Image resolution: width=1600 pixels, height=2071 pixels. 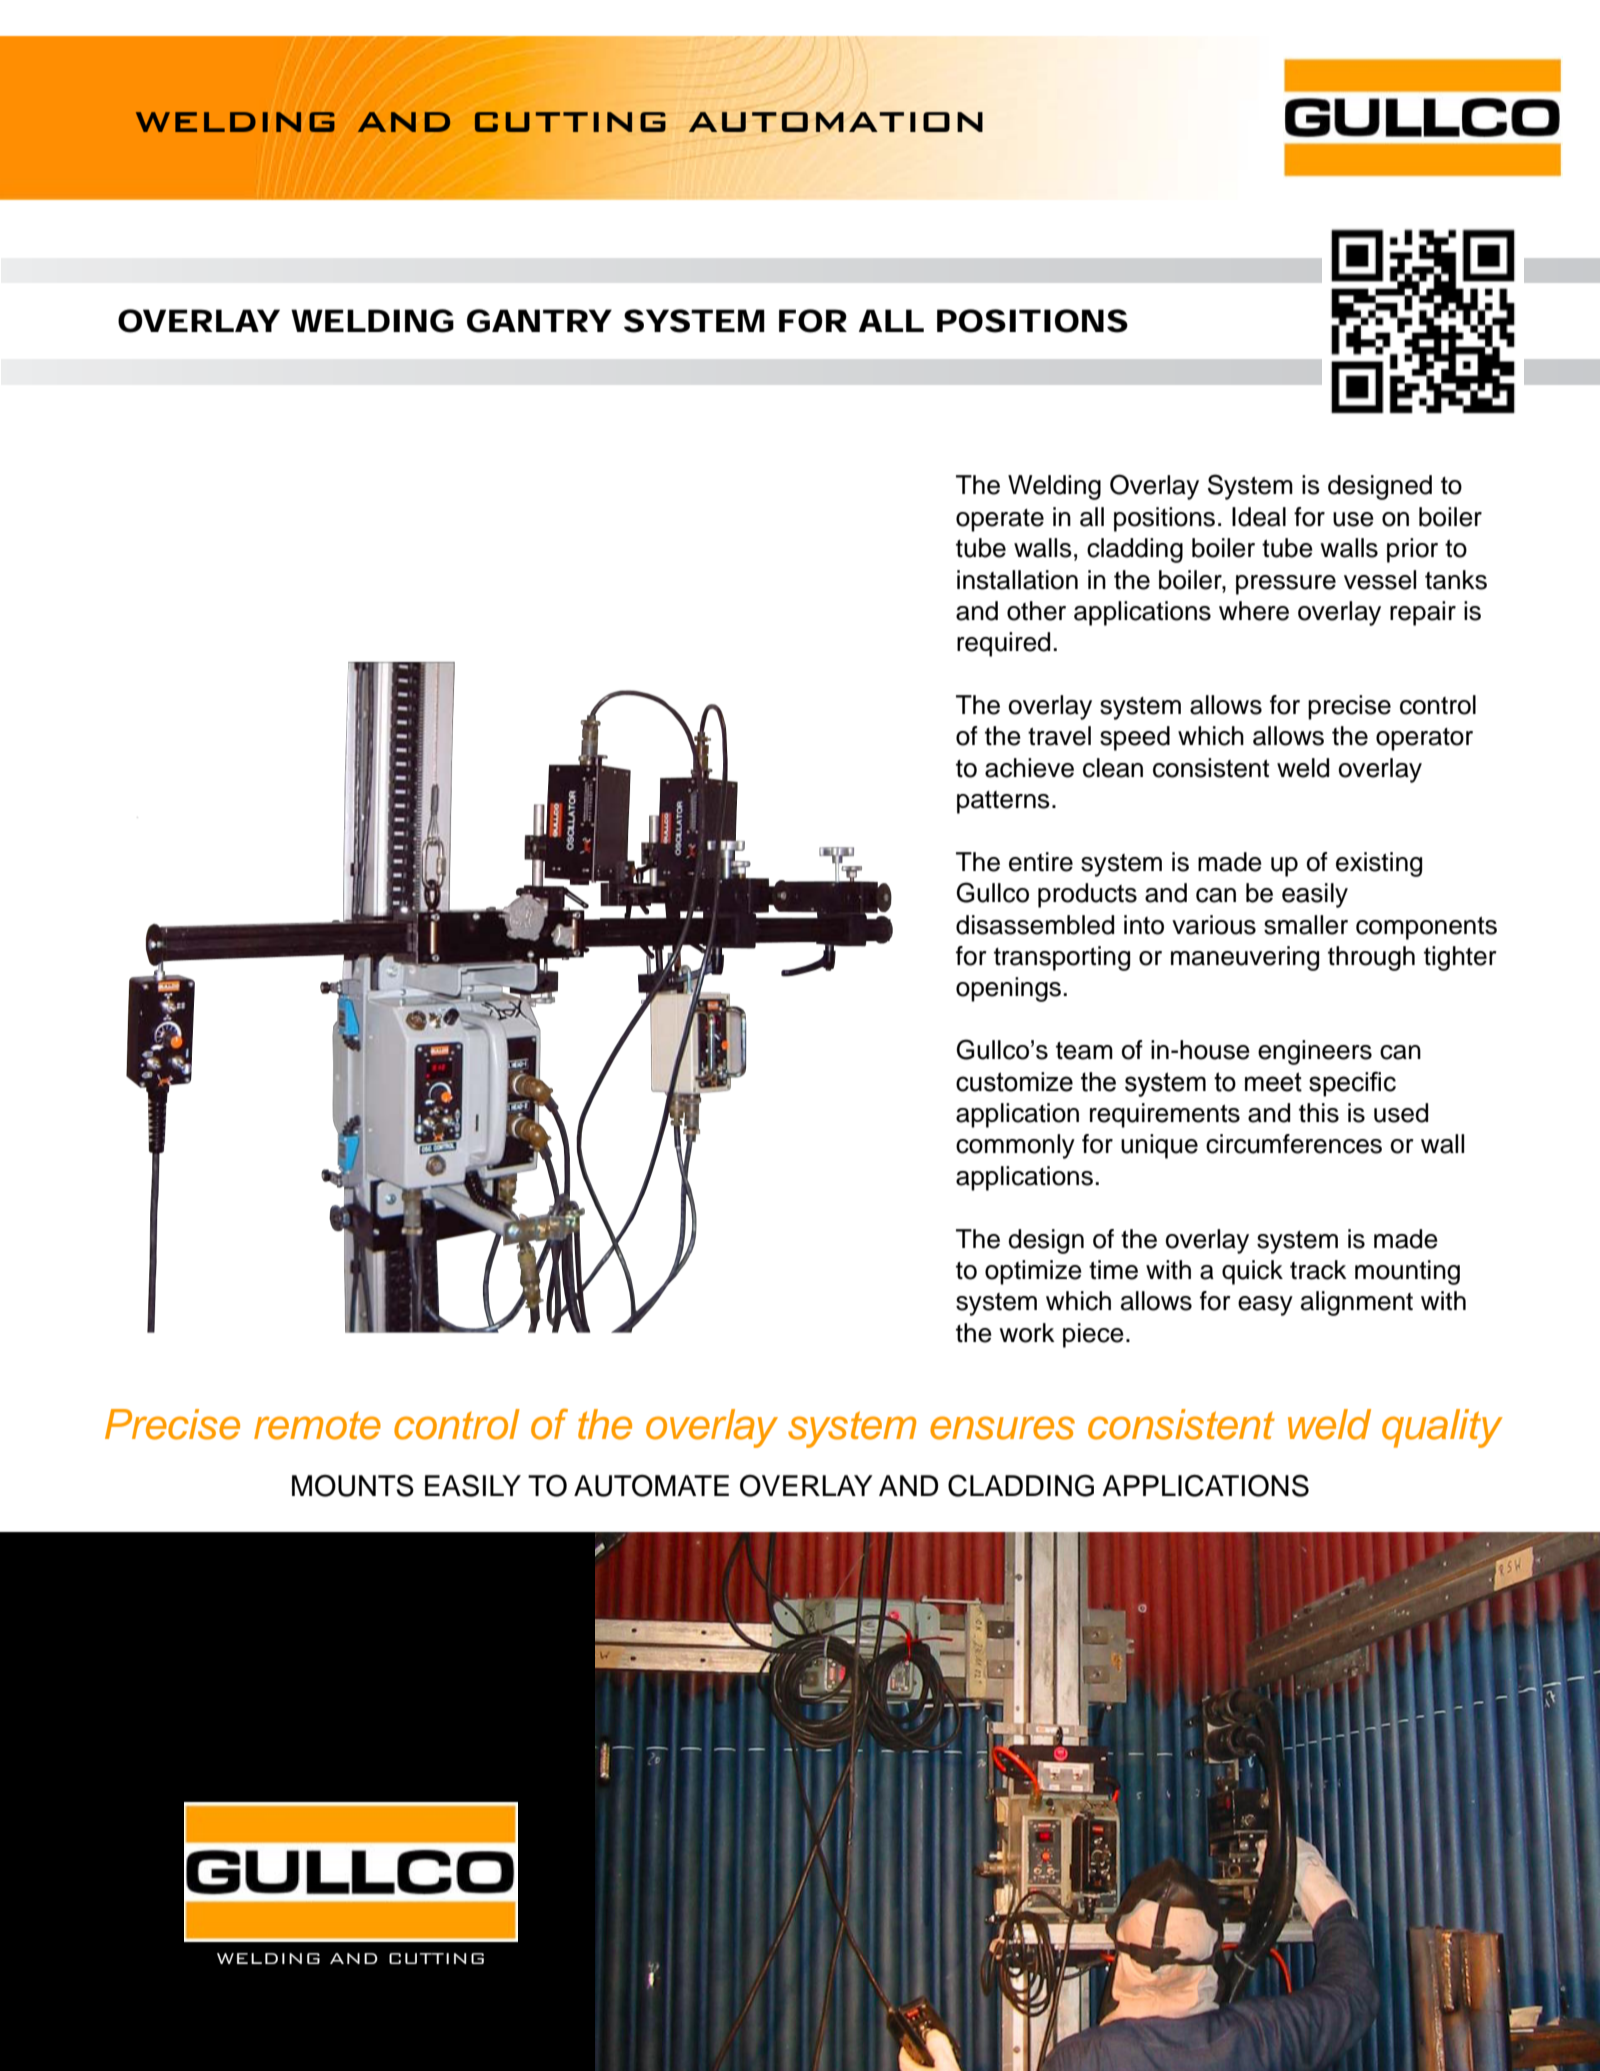 What do you see at coordinates (1412, 550) in the screenshot?
I see `prior` at bounding box center [1412, 550].
